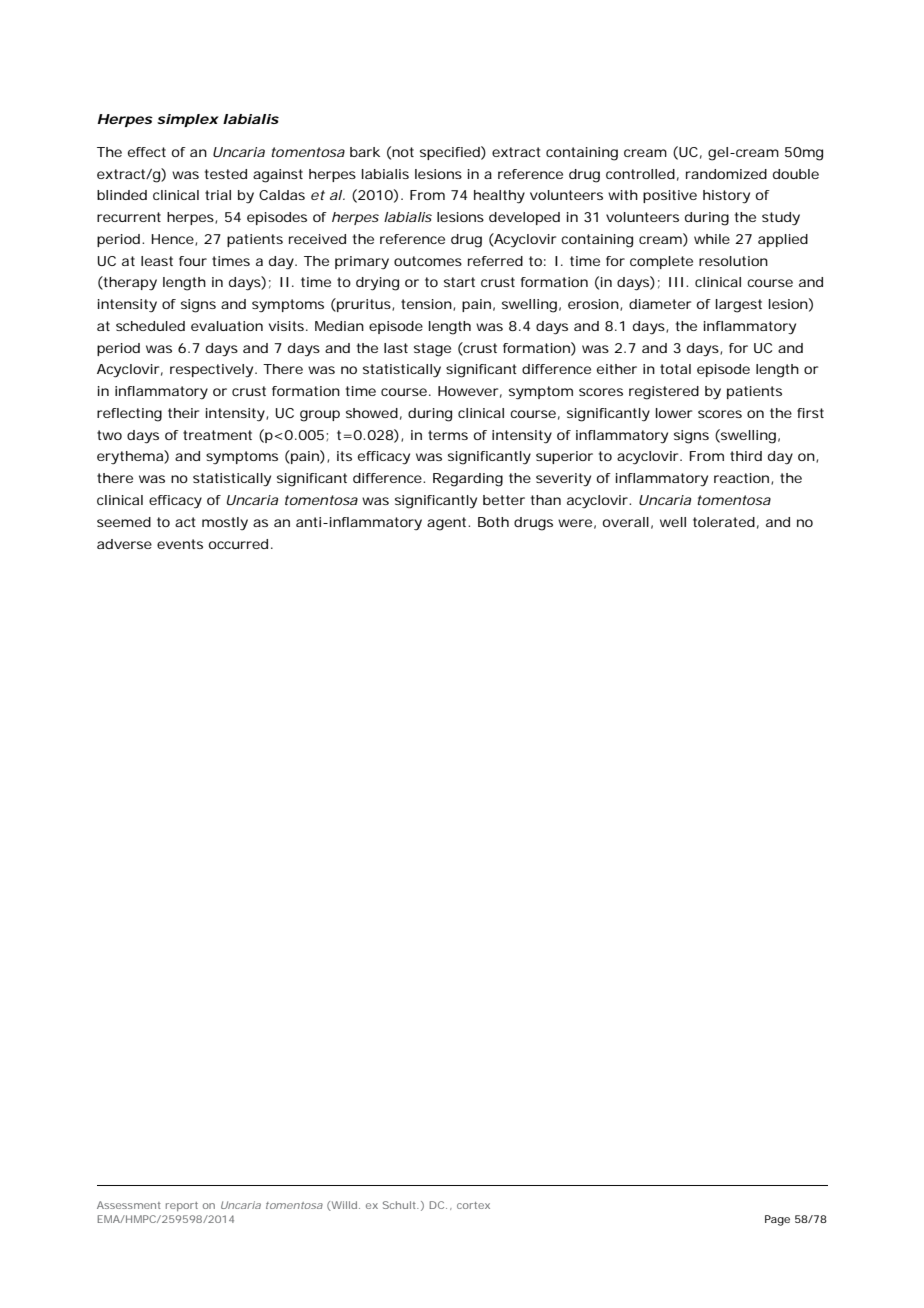 Image resolution: width=924 pixels, height=1308 pixels. Describe the element at coordinates (726, 174) in the screenshot. I see `randomized` at that location.
